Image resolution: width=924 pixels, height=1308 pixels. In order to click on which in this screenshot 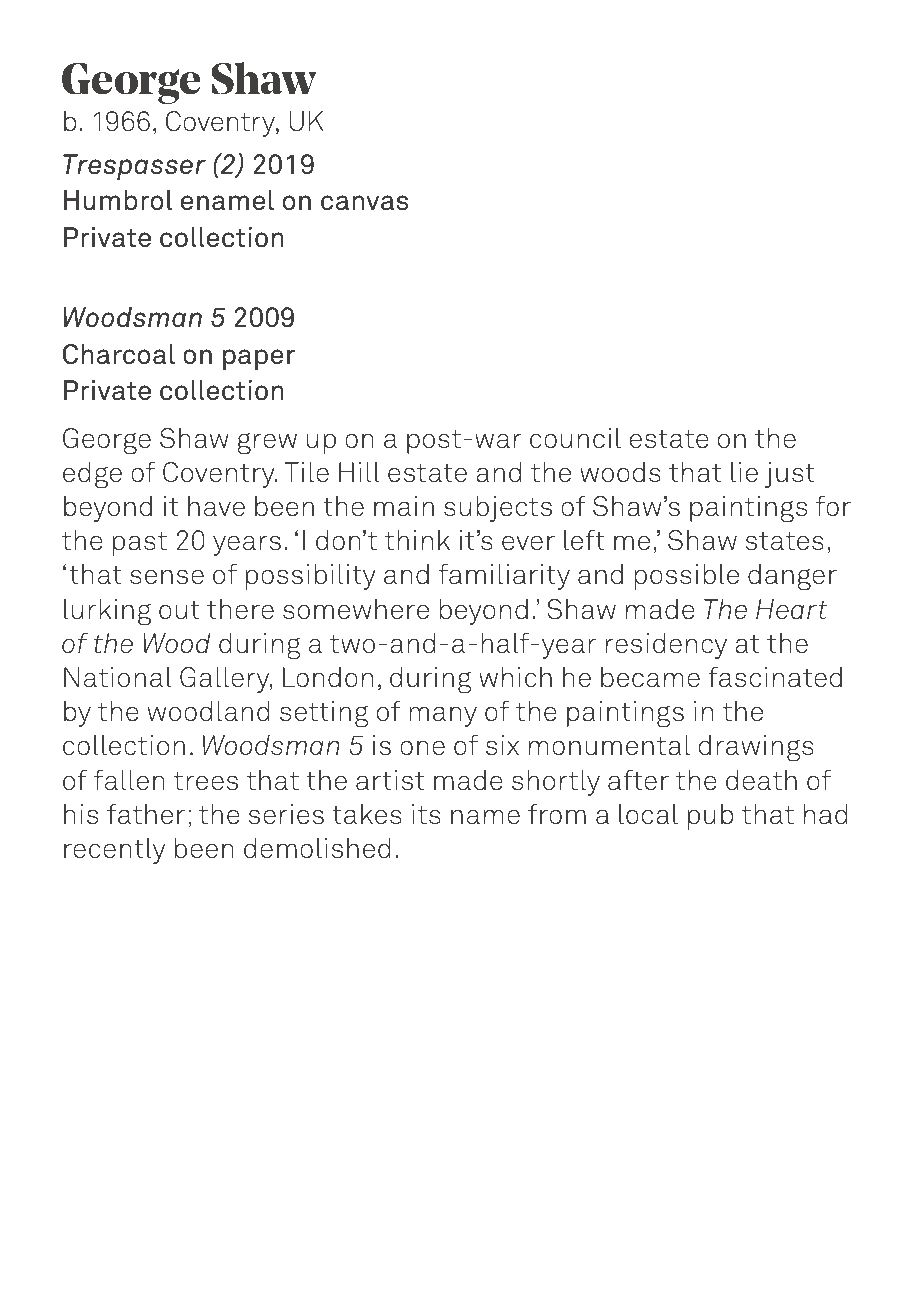, I will do `click(515, 677)`.
